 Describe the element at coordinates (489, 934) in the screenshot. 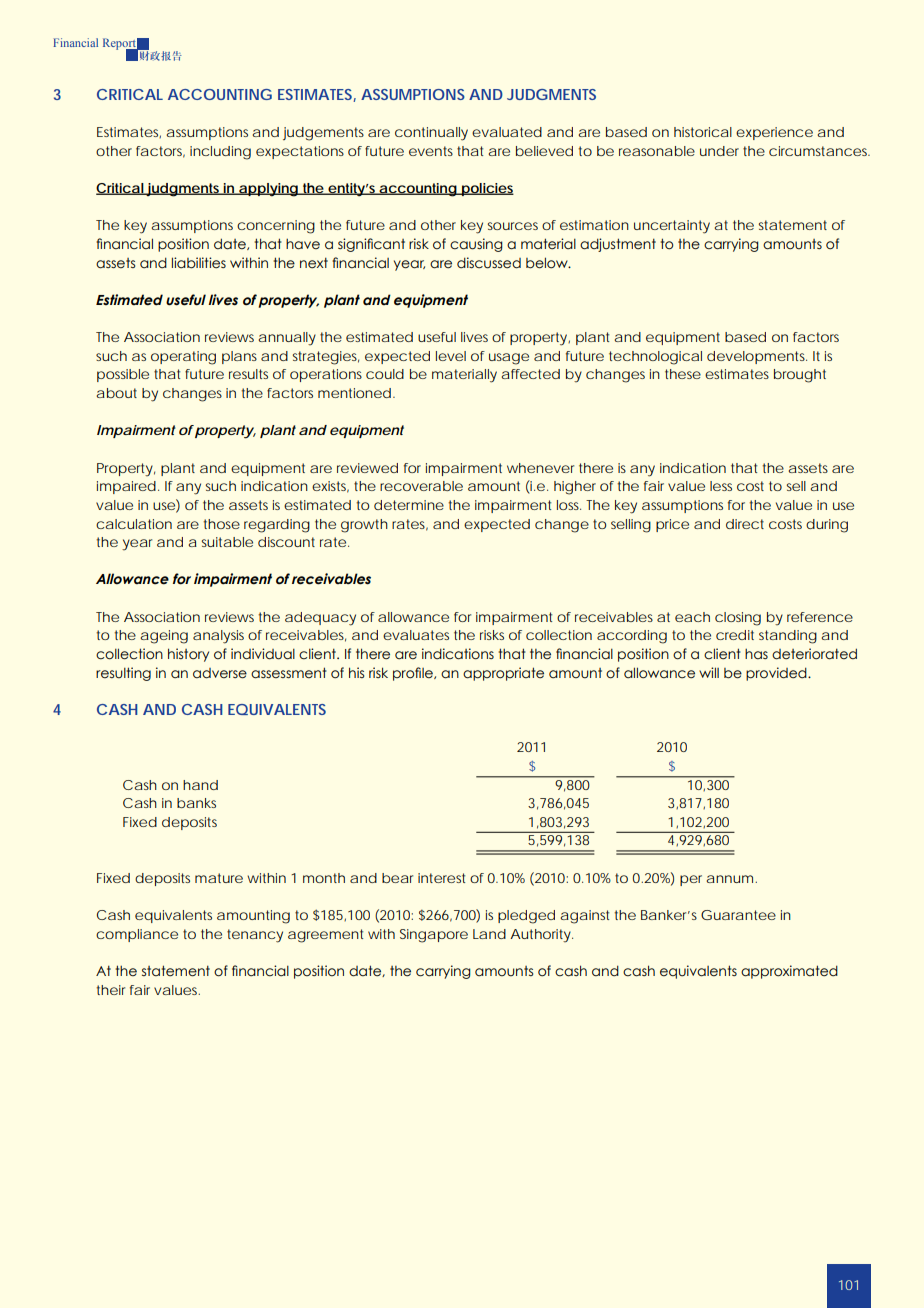

I see `Land` at that location.
